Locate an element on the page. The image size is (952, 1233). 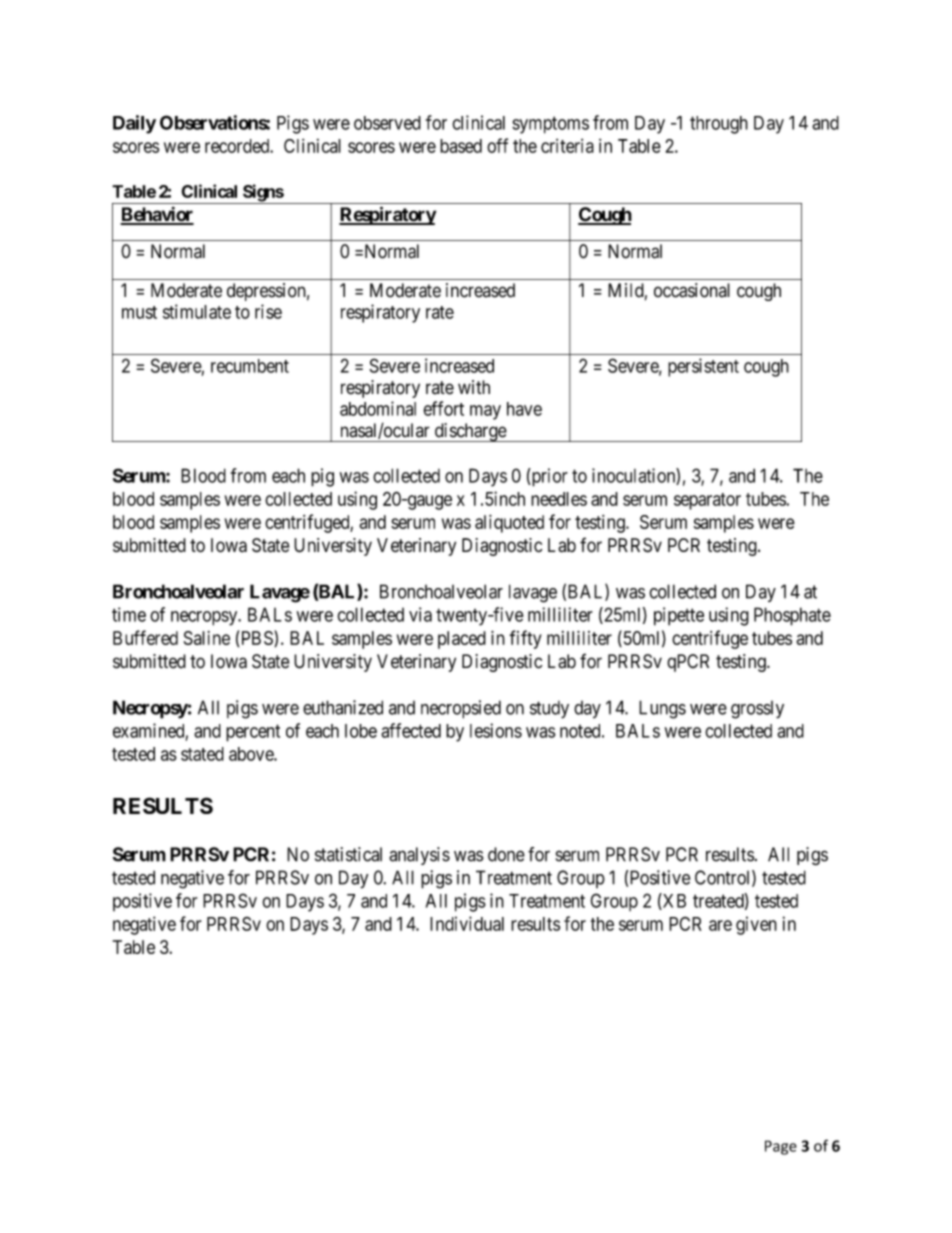
Daily is located at coordinates (134, 124).
